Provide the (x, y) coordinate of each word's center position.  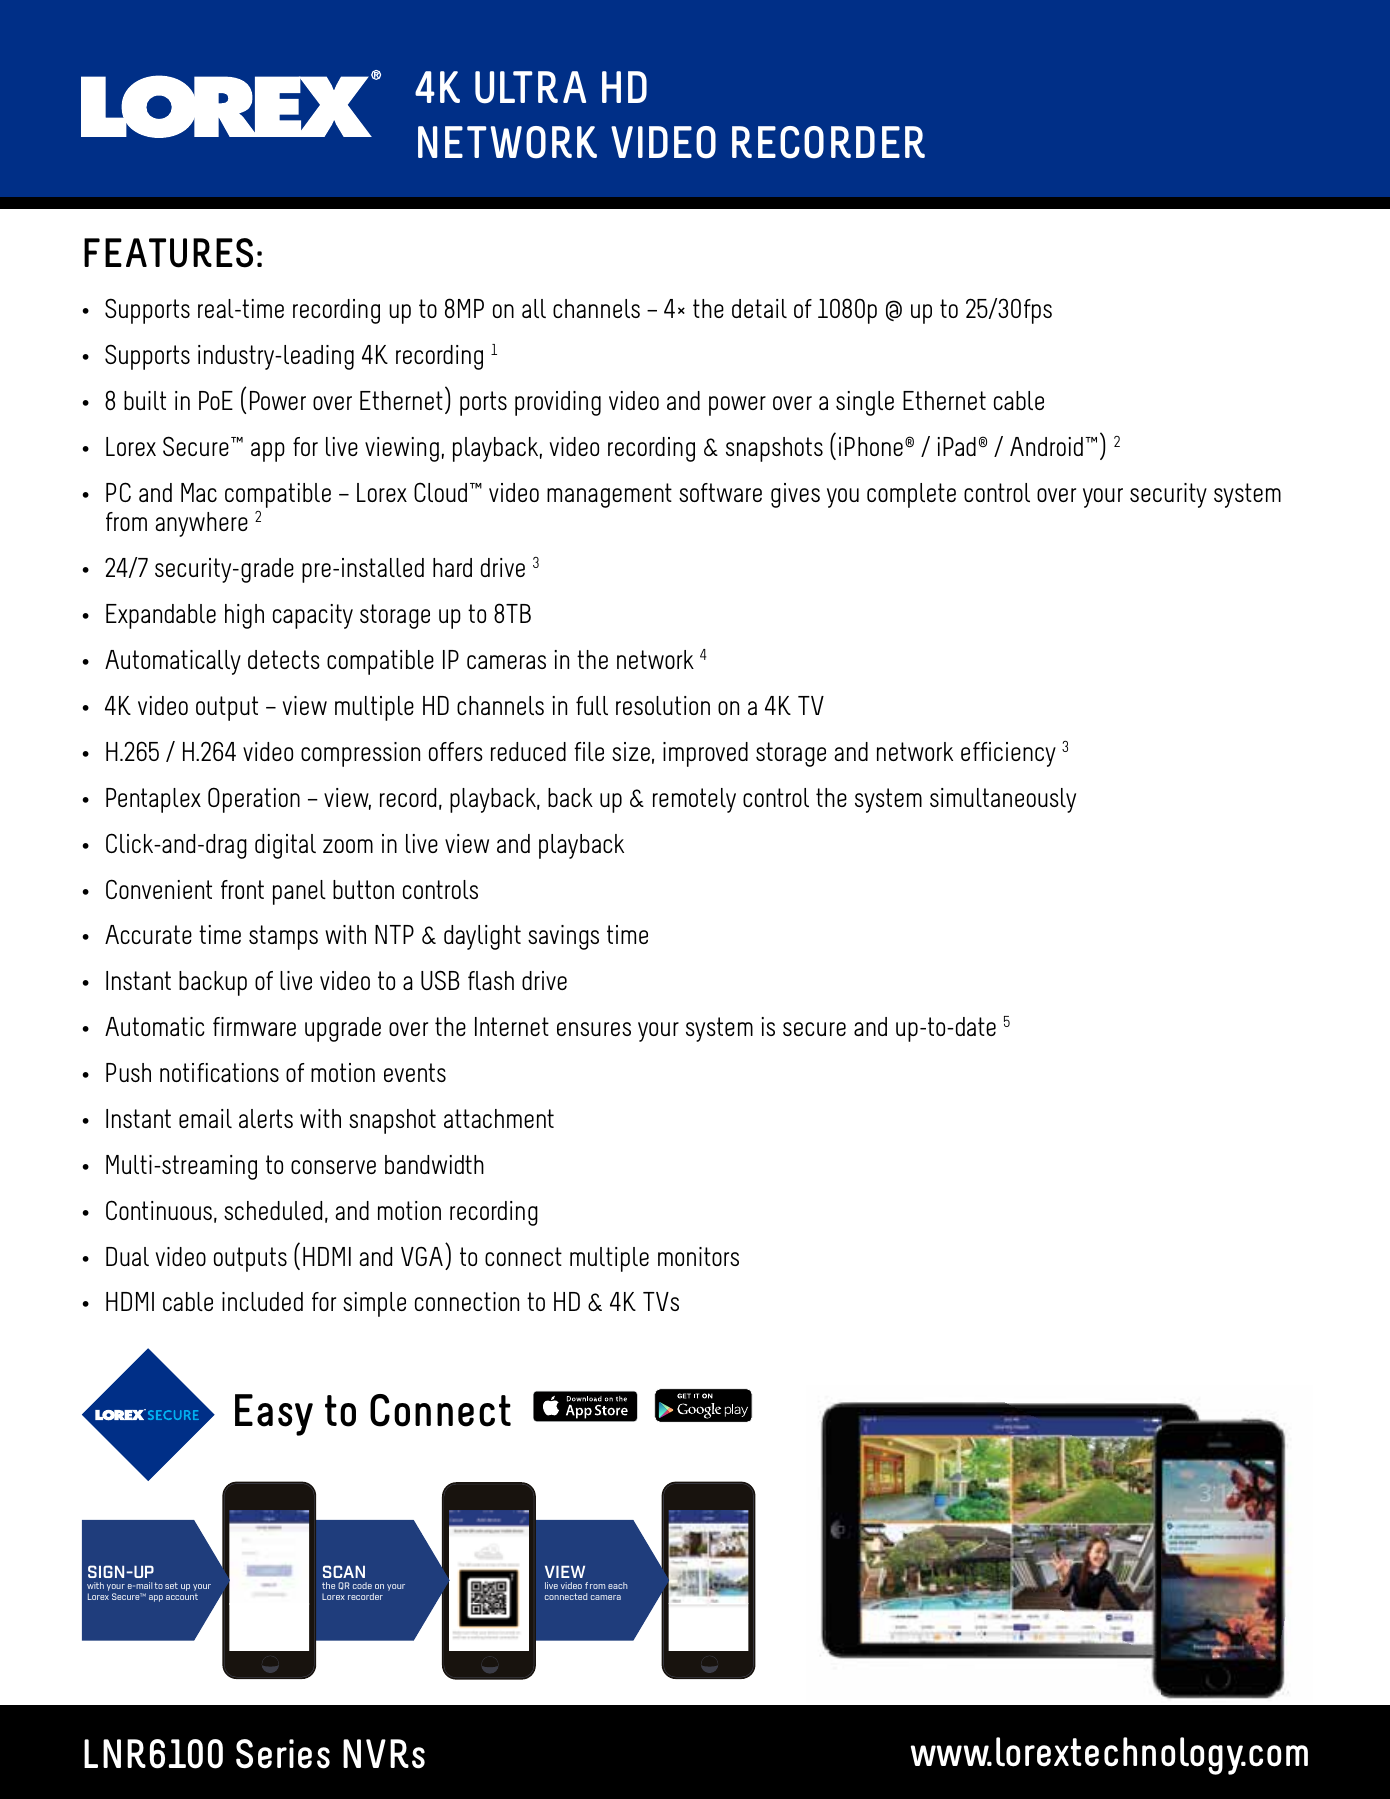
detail (759, 308)
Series (283, 1754)
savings (563, 937)
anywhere (201, 524)
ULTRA (530, 87)
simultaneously (1003, 800)
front (242, 889)
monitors (698, 1256)
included (262, 1301)
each (617, 1585)
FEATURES (168, 253)
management (609, 495)
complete (911, 495)
